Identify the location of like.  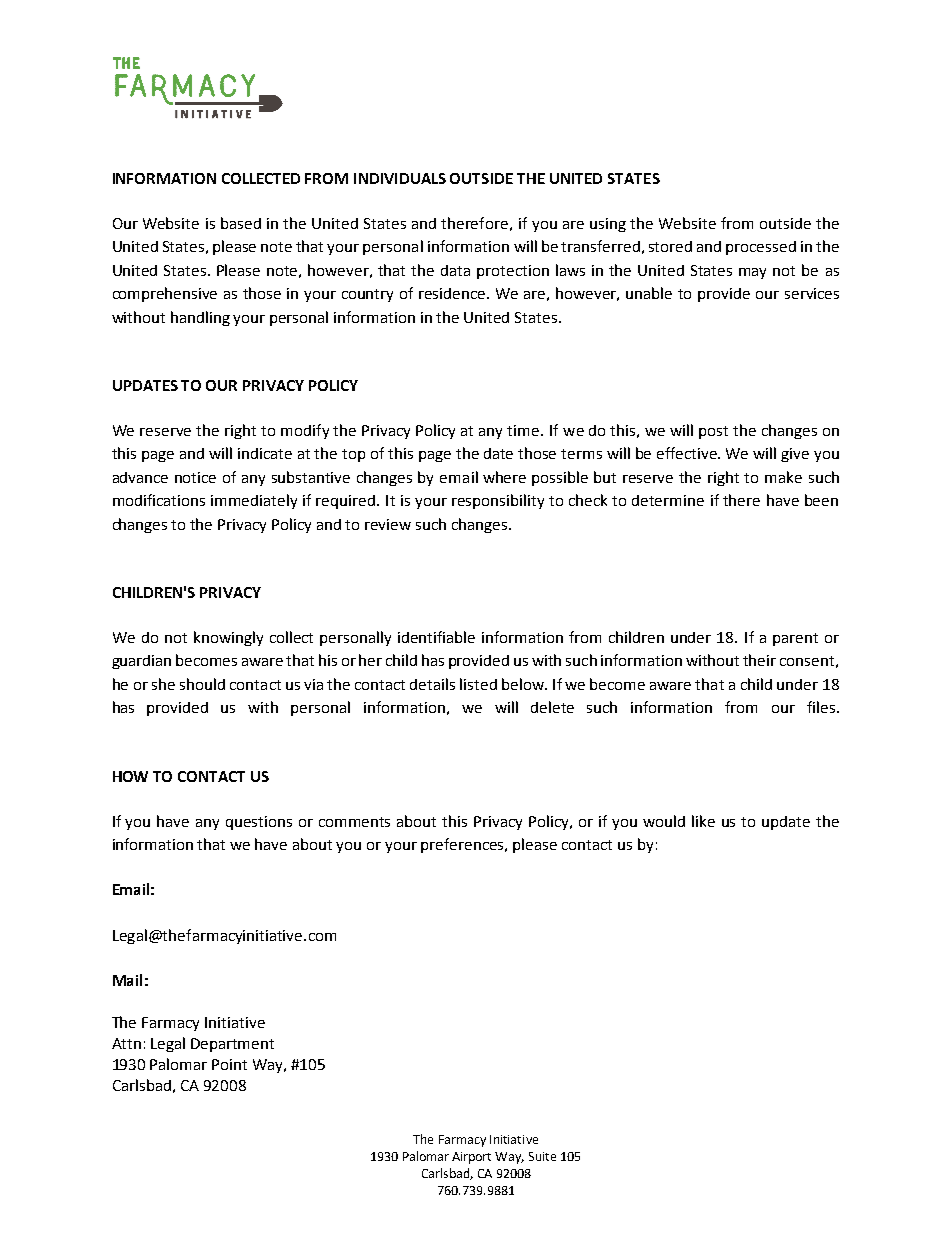
(703, 821).
